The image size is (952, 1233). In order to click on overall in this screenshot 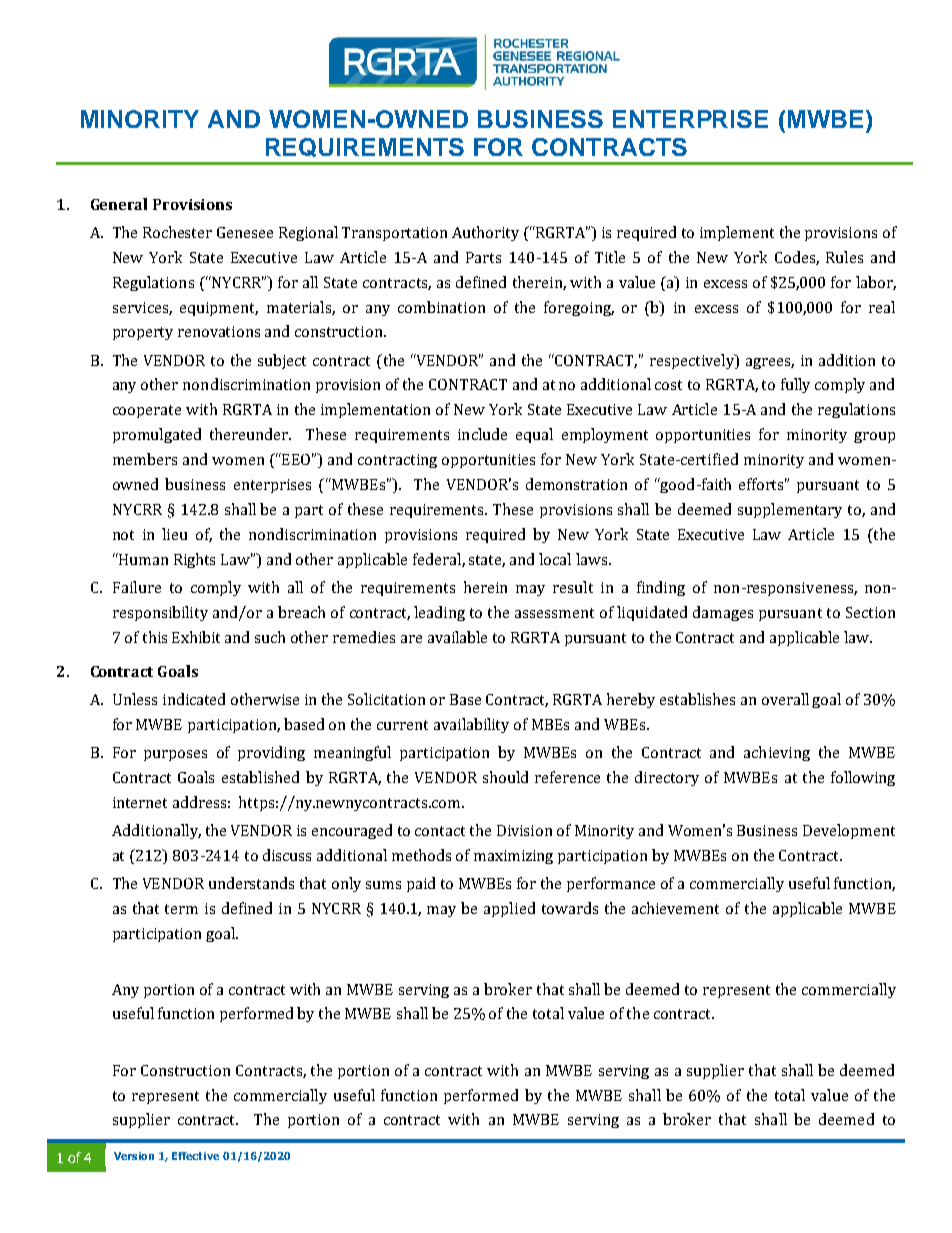, I will do `click(785, 699)`.
